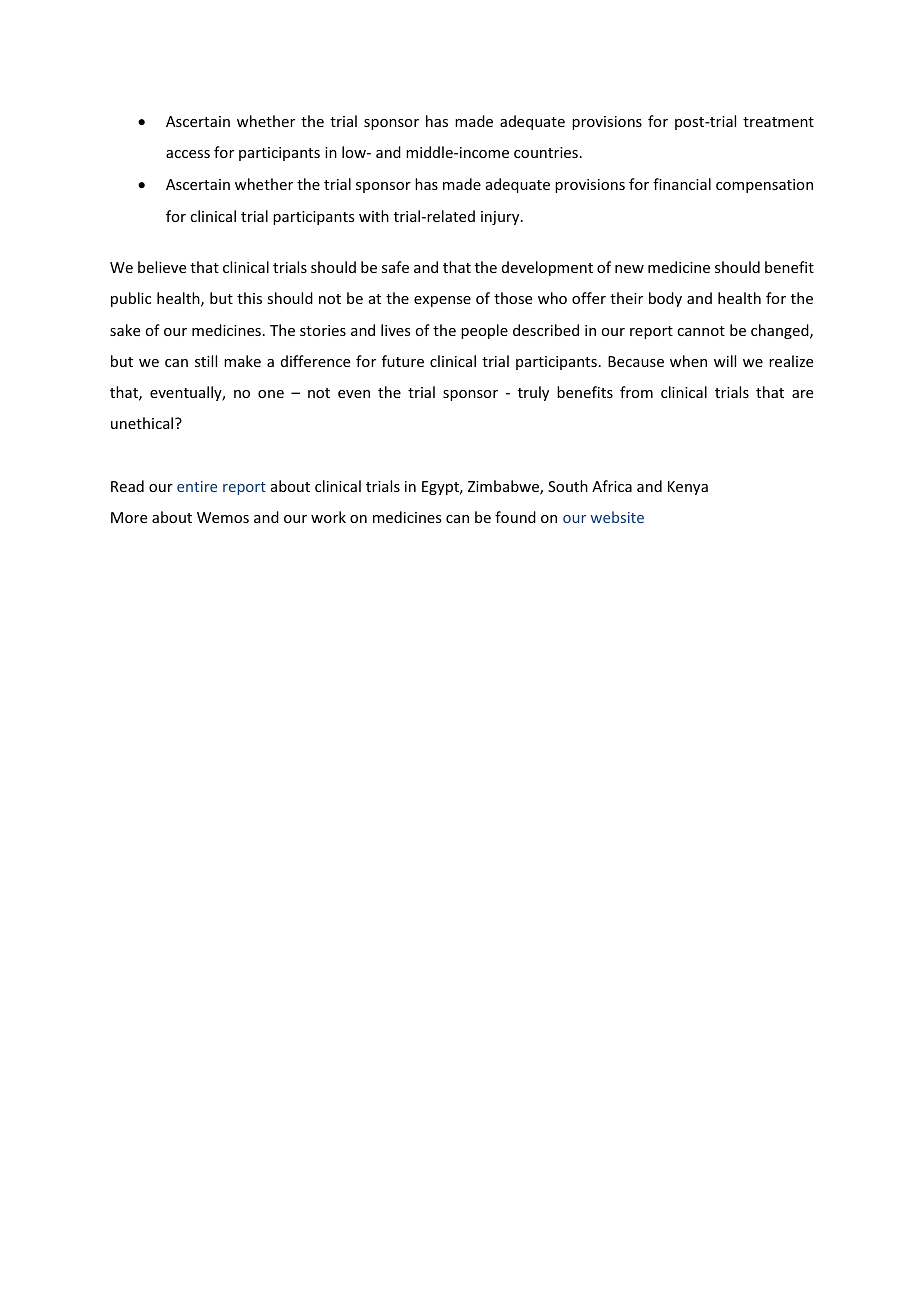 This screenshot has height=1308, width=924. Describe the element at coordinates (533, 393) in the screenshot. I see `truly` at that location.
